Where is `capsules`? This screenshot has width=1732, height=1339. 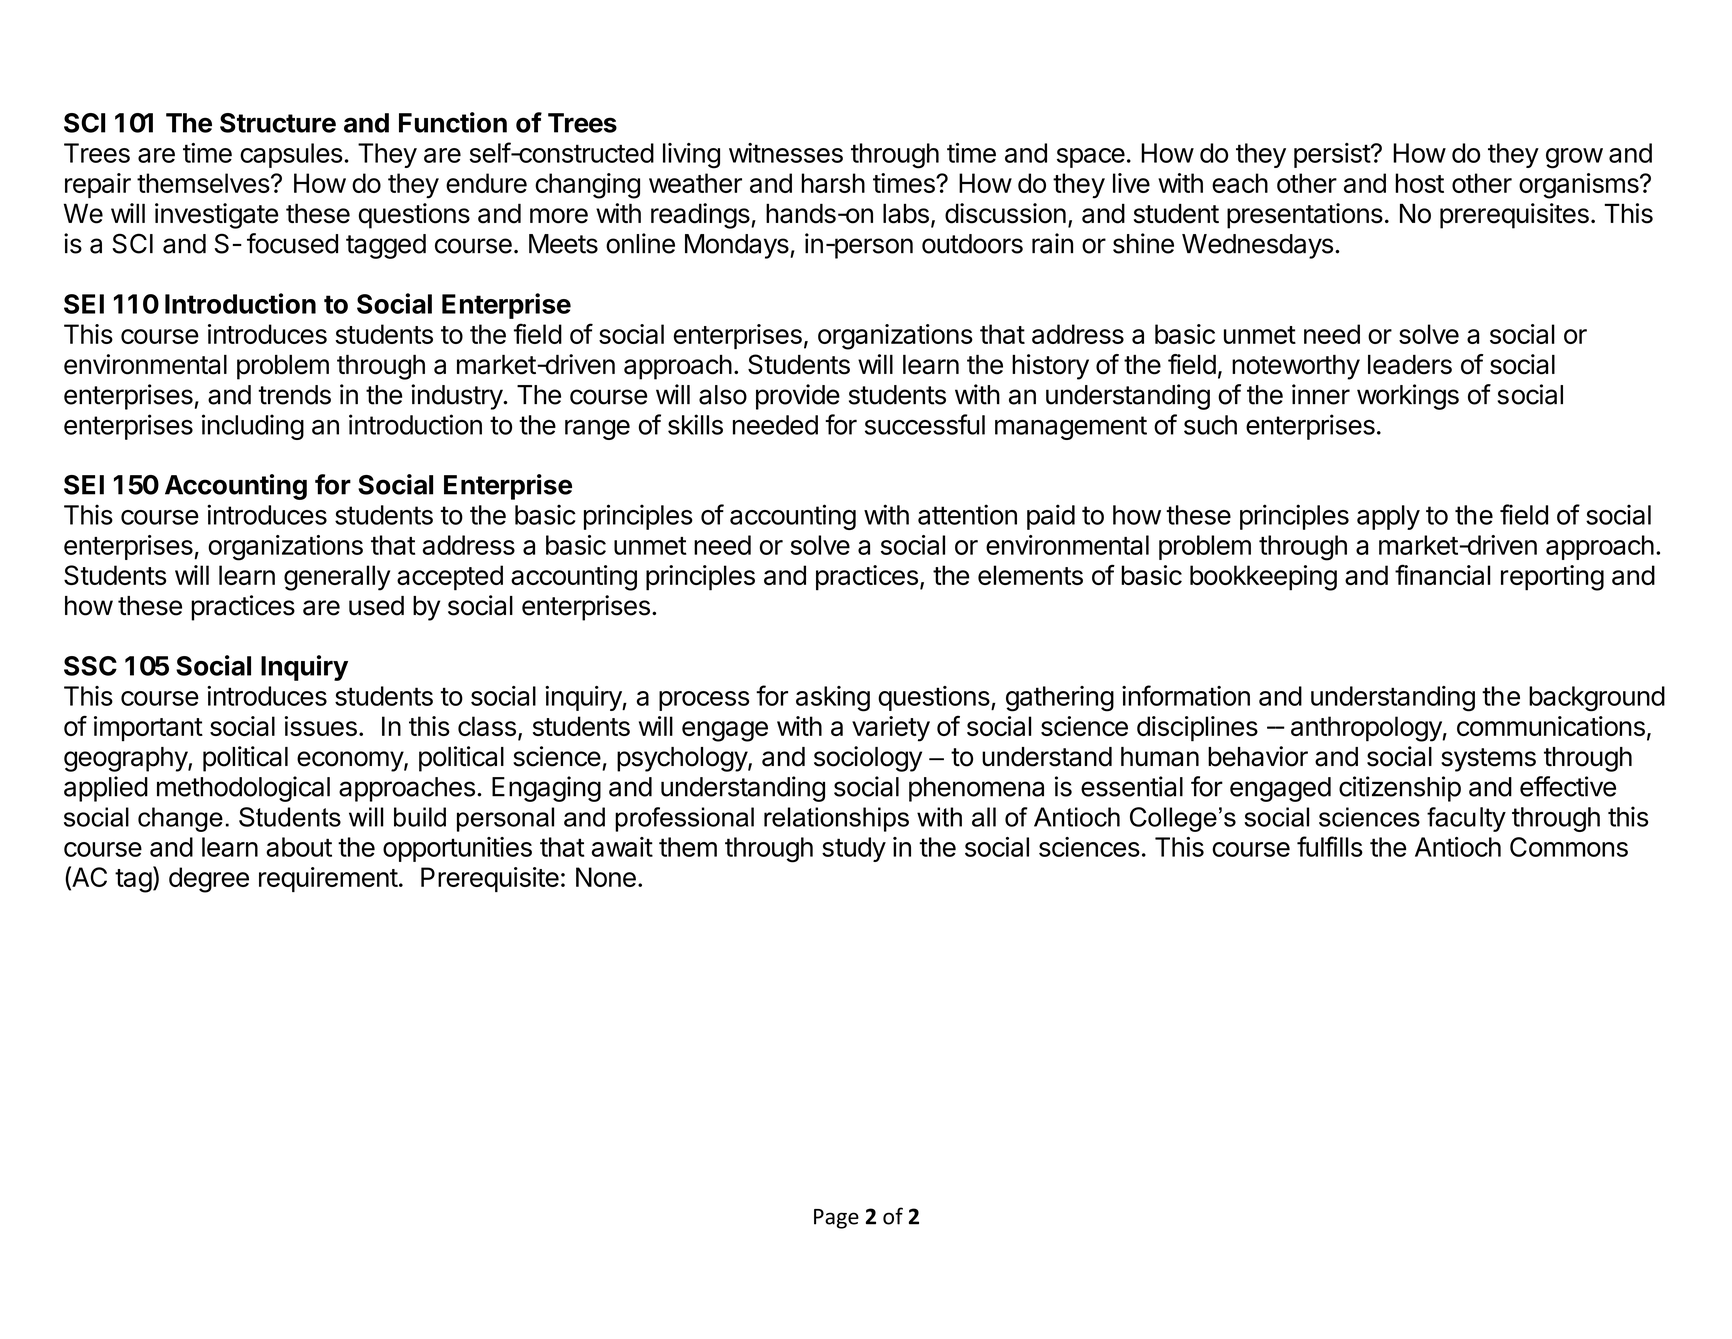 capsules is located at coordinates (291, 155).
